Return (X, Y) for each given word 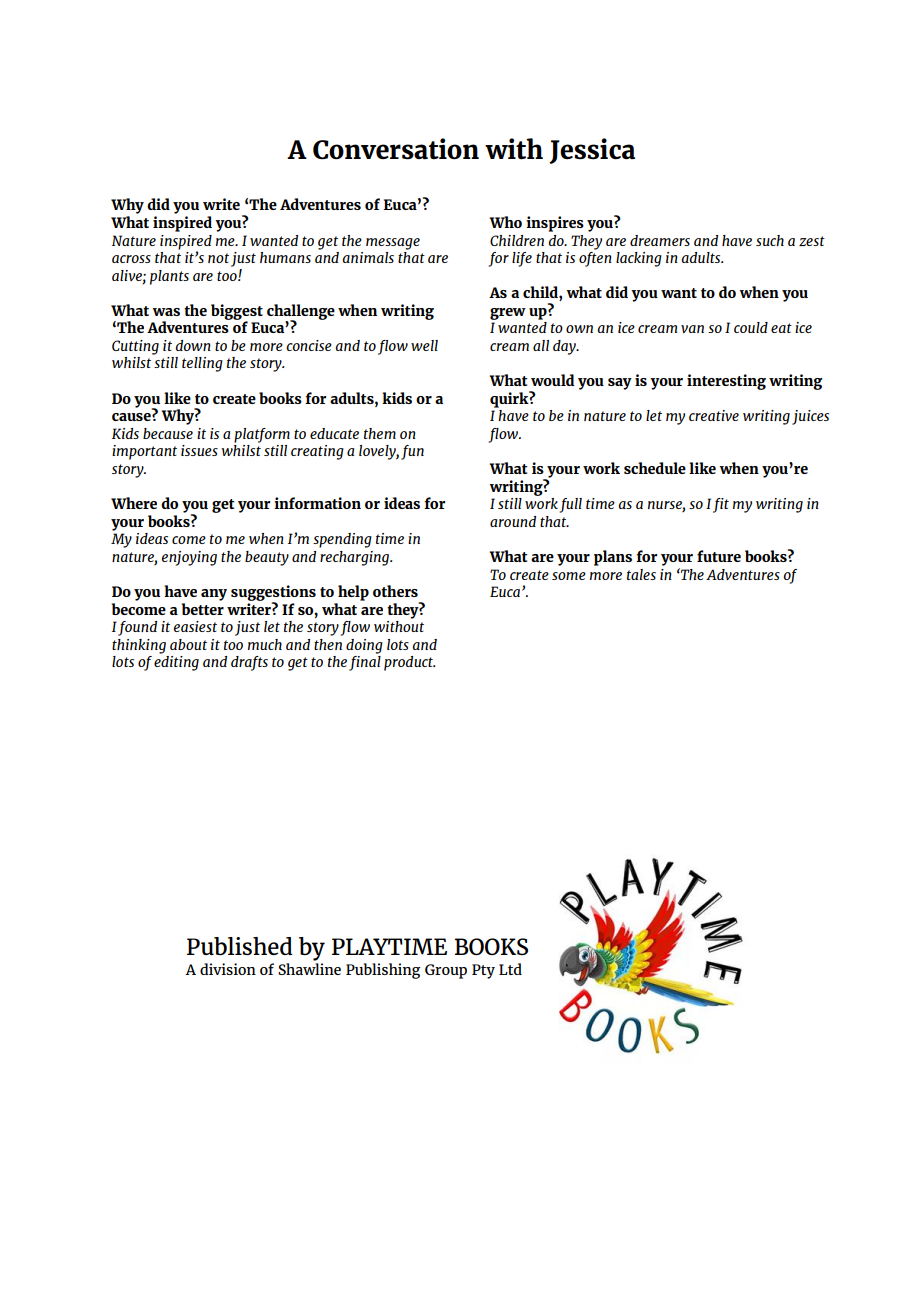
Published (240, 946)
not (218, 258)
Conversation (396, 149)
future (719, 556)
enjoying (189, 558)
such (770, 240)
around (513, 521)
